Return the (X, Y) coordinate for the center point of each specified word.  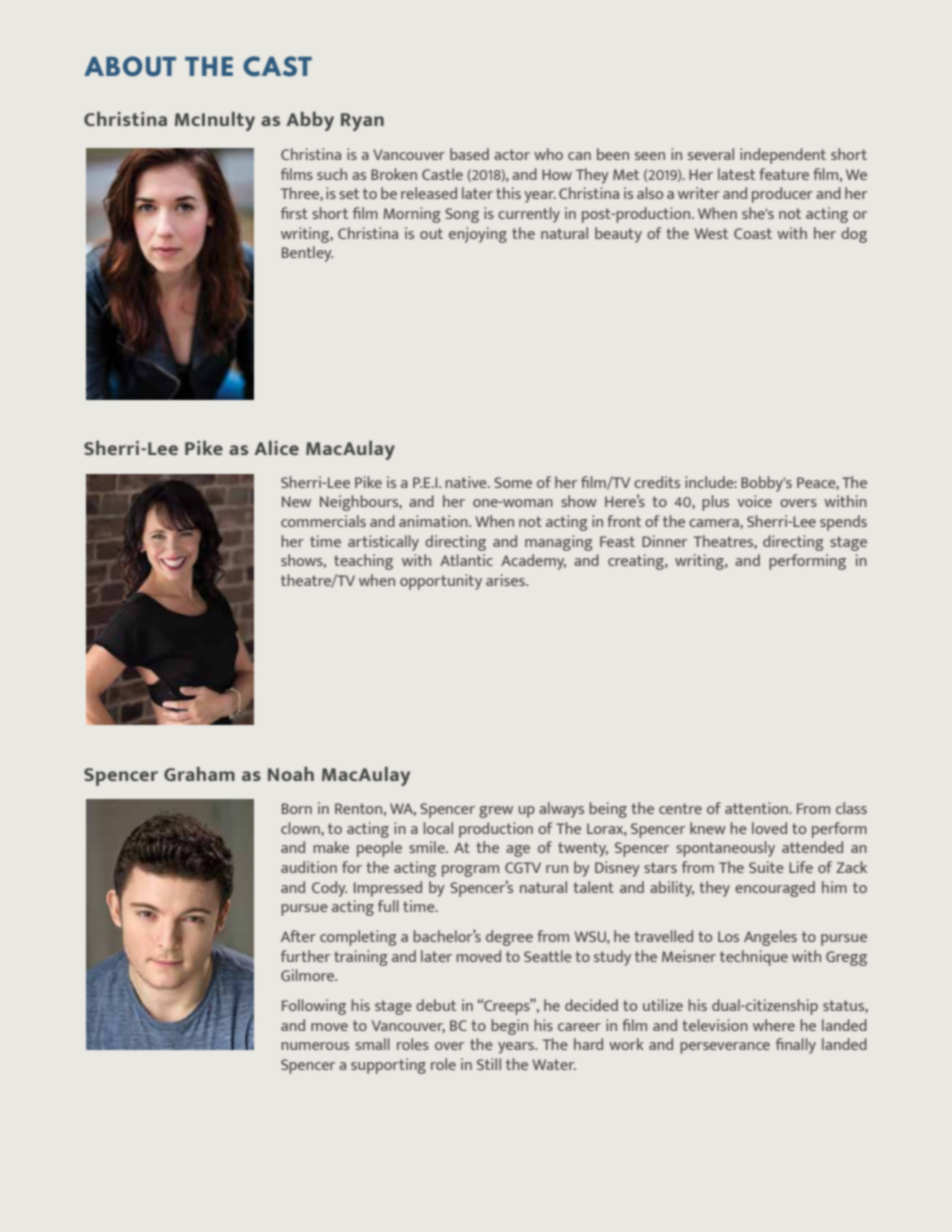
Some (513, 482)
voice (754, 501)
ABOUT (130, 66)
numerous (315, 1046)
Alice (276, 448)
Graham (199, 774)
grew (496, 812)
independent (783, 156)
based (469, 154)
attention (757, 808)
